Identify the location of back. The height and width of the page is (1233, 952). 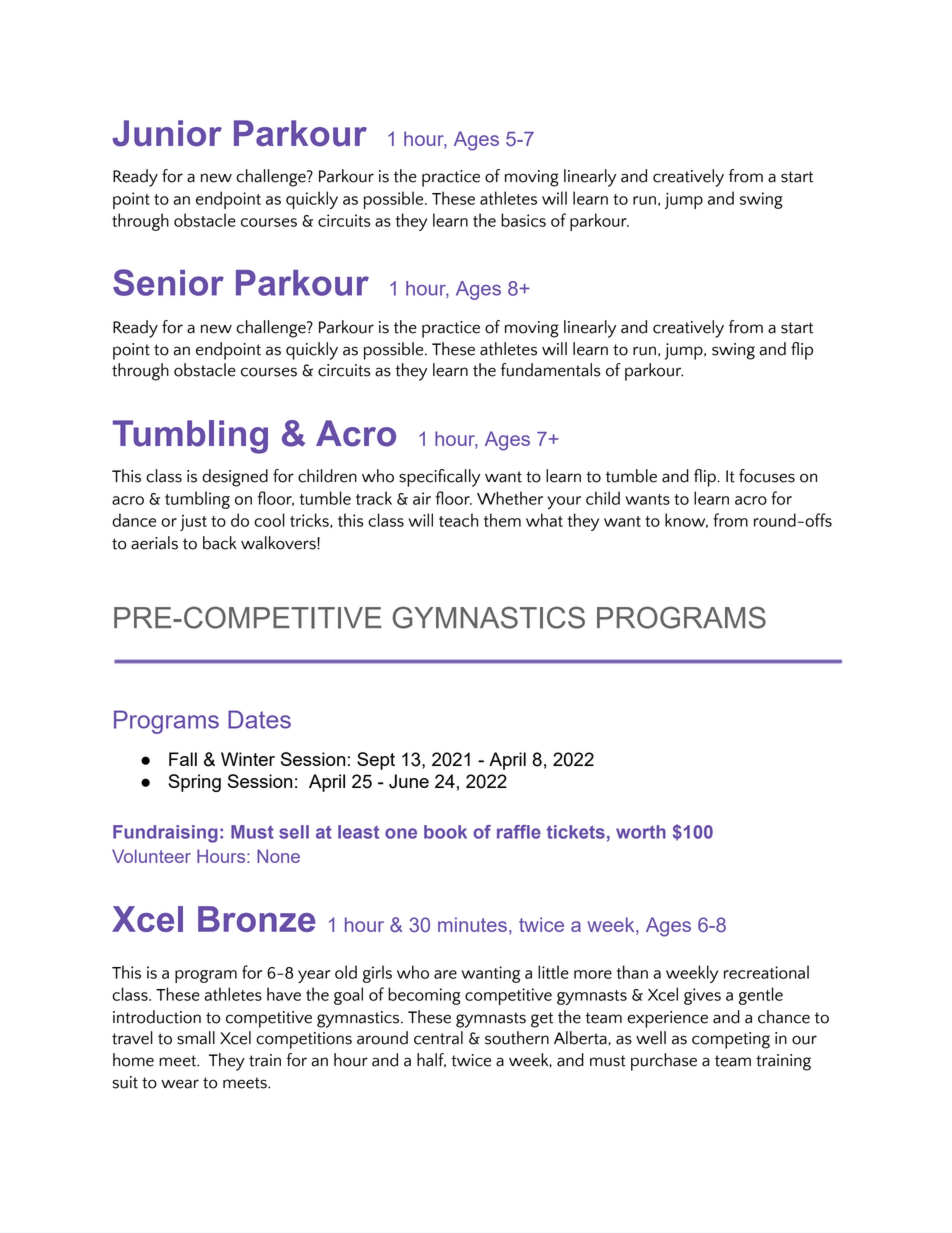
(220, 543).
